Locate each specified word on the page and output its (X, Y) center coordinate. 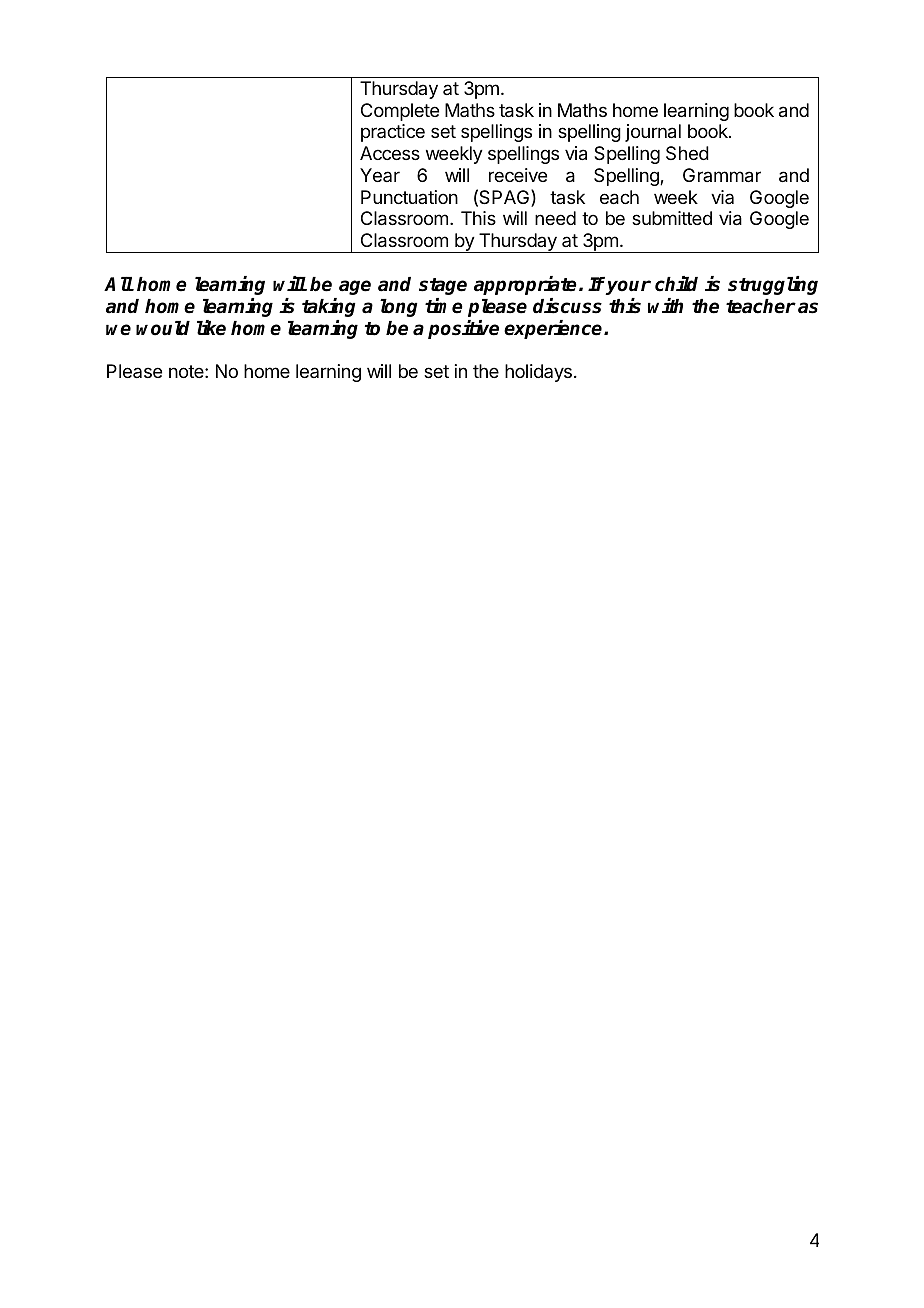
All (118, 283)
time (444, 306)
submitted (672, 218)
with (665, 305)
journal (653, 133)
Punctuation (409, 197)
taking (329, 307)
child (676, 284)
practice (393, 133)
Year (380, 175)
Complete (400, 112)
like (211, 328)
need (555, 218)
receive (518, 175)
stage (443, 286)
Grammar (722, 175)
